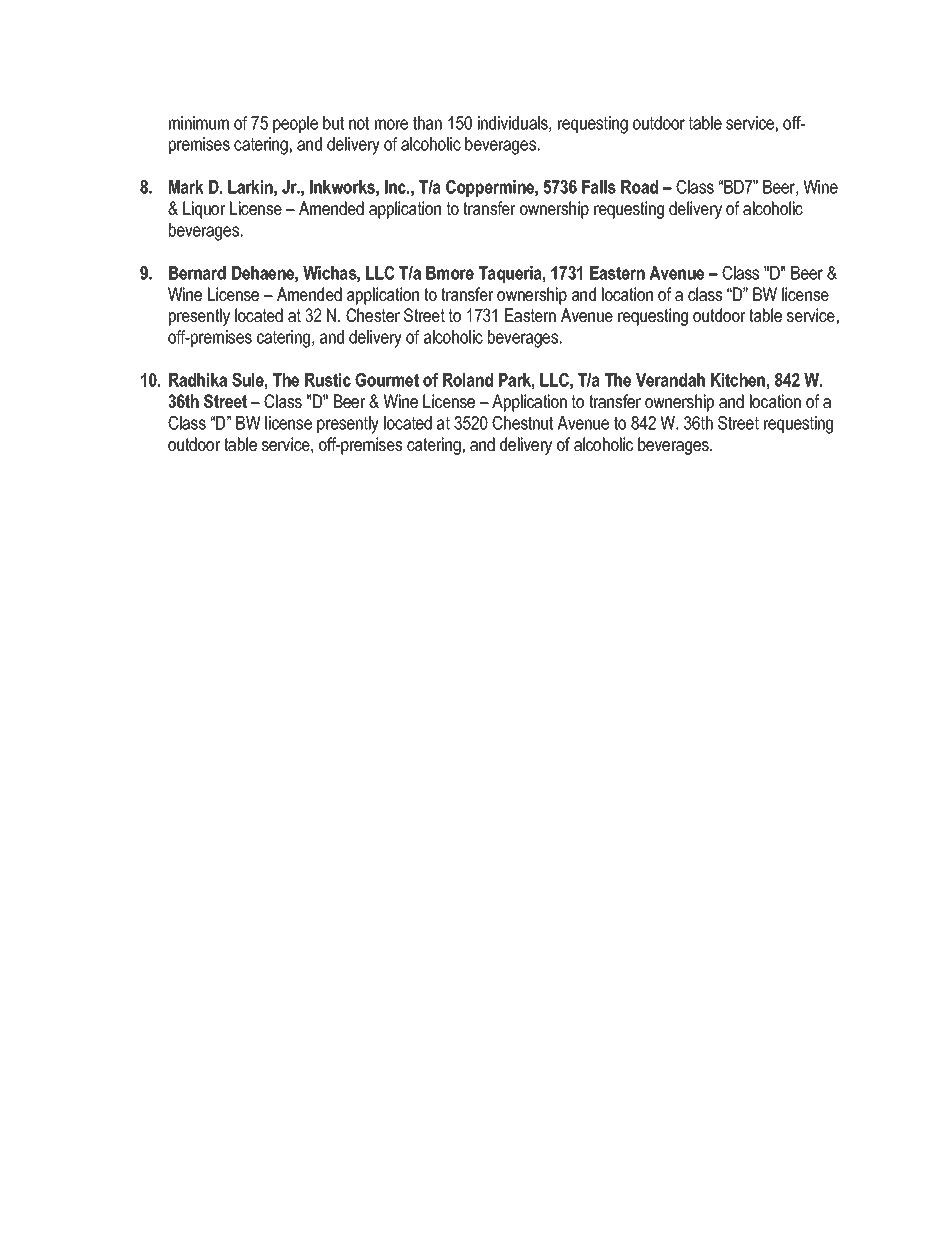 This screenshot has width=952, height=1233. Describe the element at coordinates (468, 380) in the screenshot. I see `Roland` at that location.
